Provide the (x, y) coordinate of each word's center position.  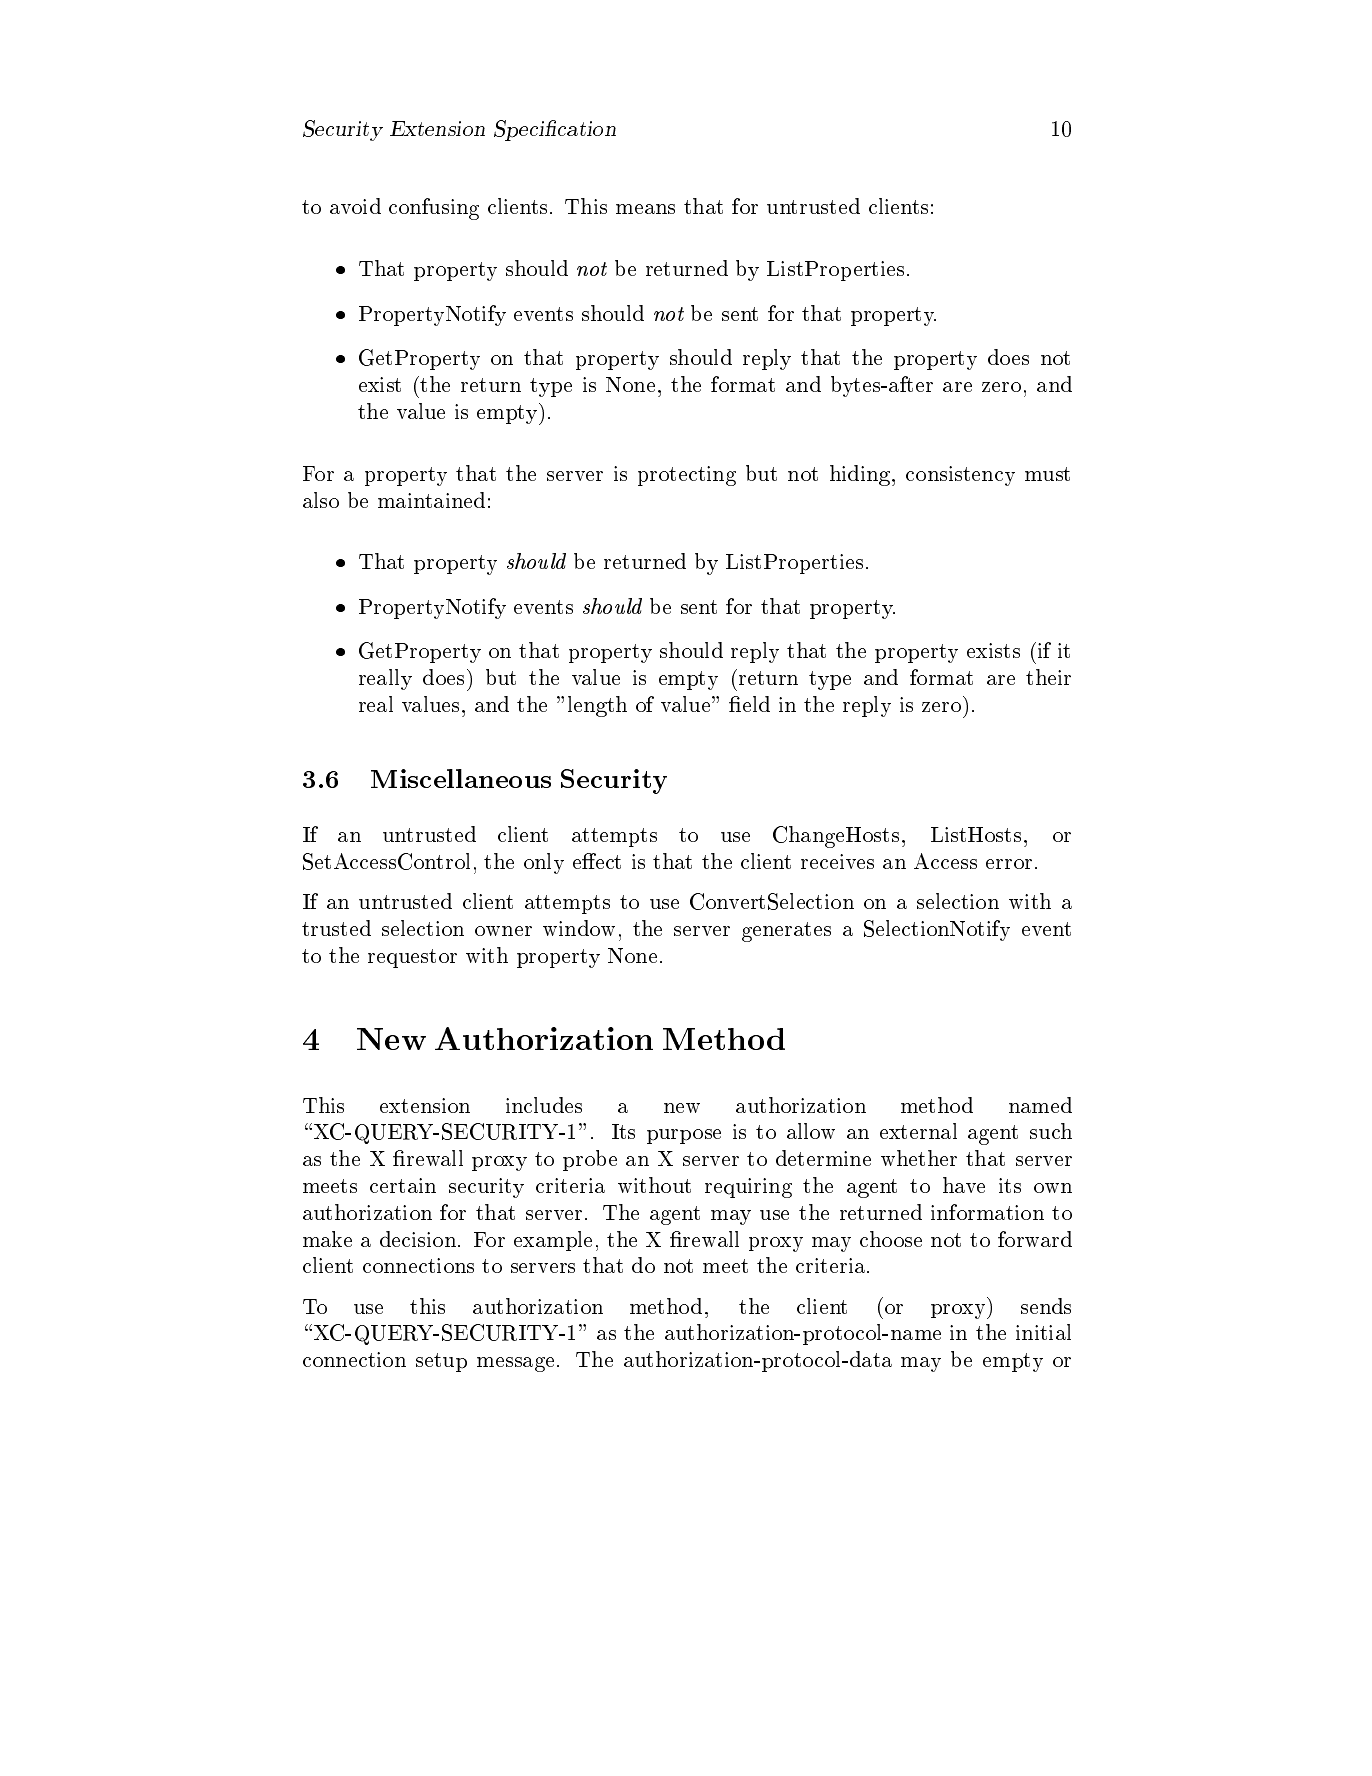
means (645, 209)
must (1047, 474)
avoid (355, 206)
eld (755, 704)
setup (441, 1362)
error (1009, 864)
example (553, 1241)
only (544, 863)
